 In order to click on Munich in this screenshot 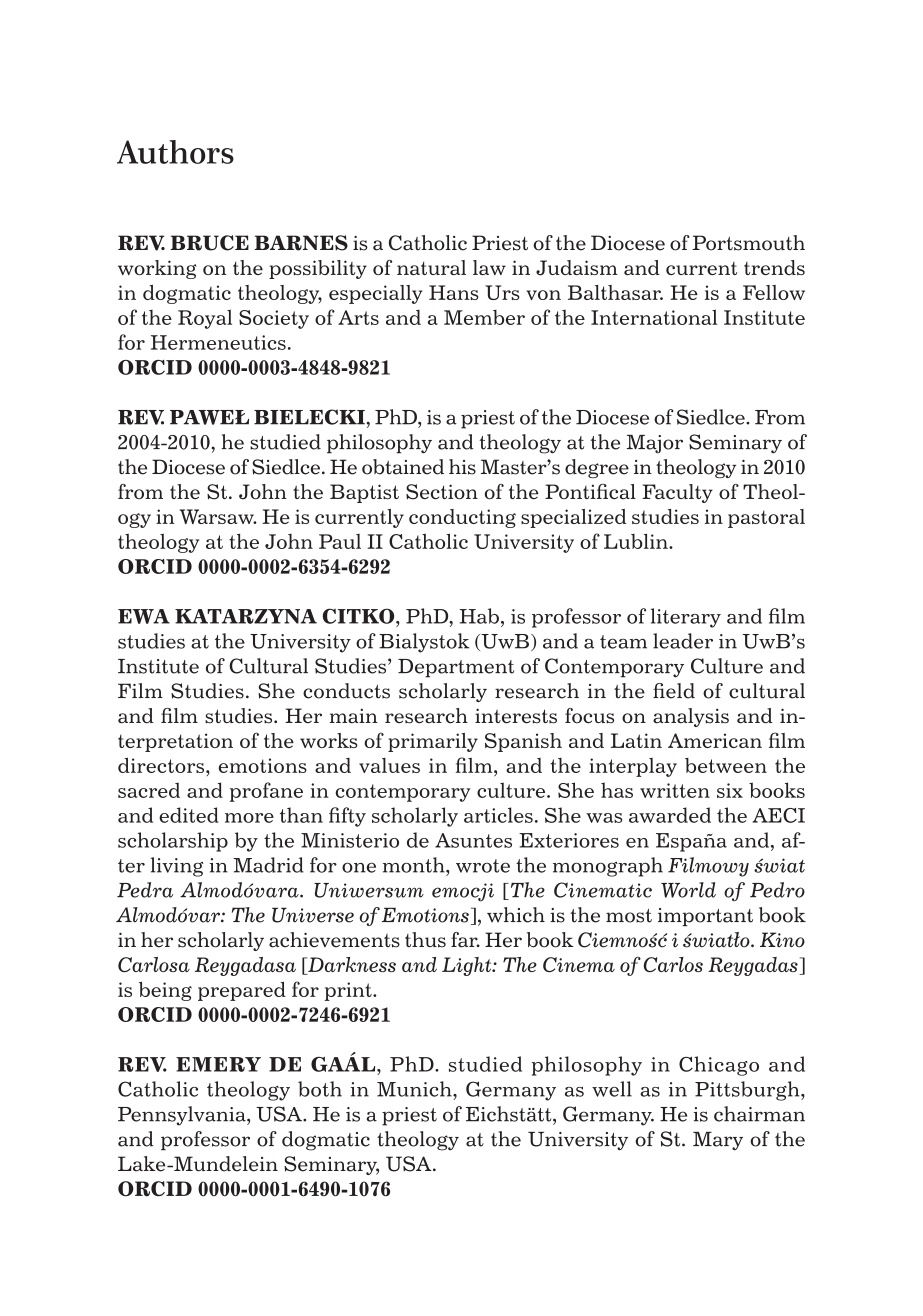, I will do `click(415, 1089)`.
